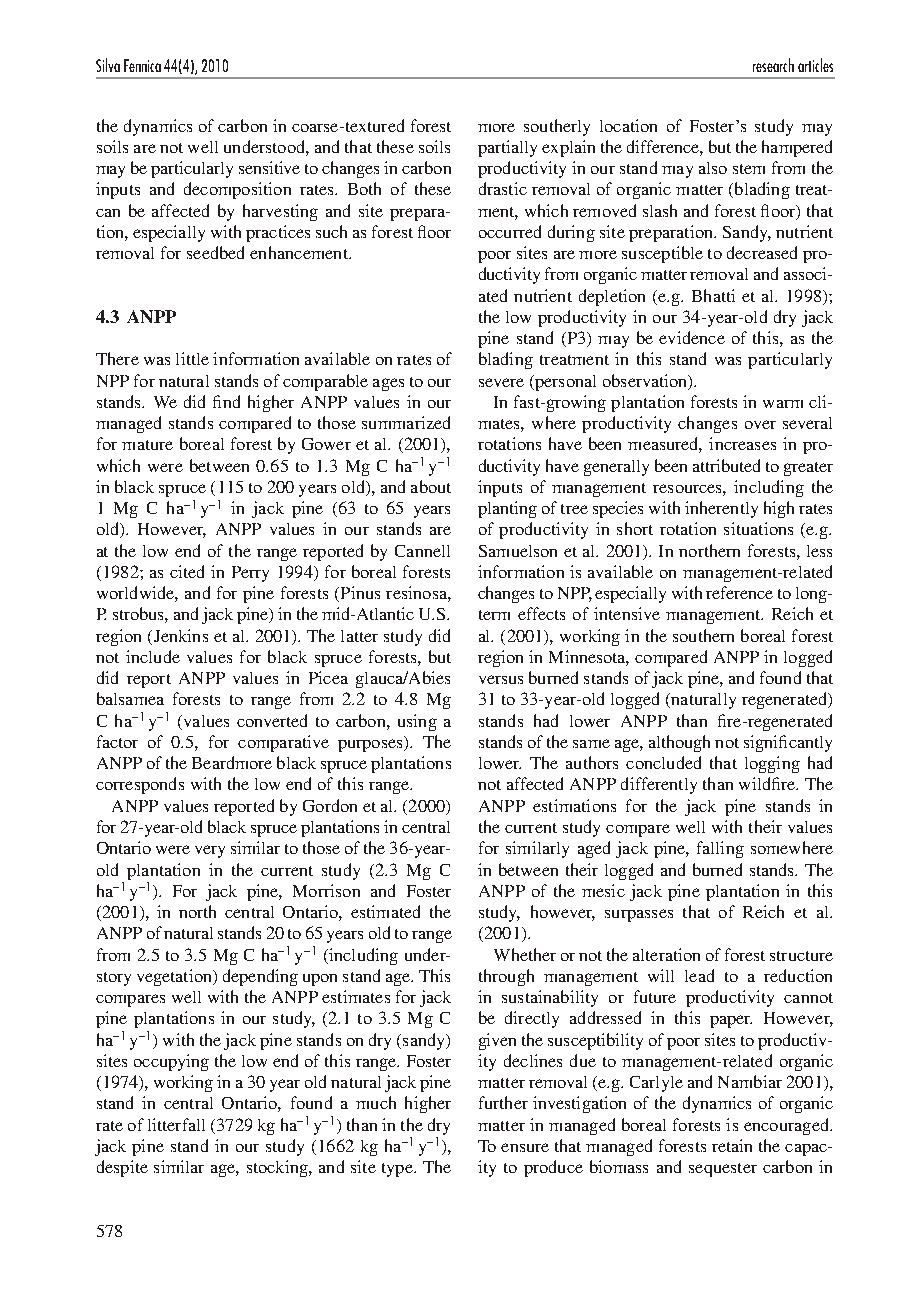 This screenshot has height=1313, width=924. I want to click on research, so click(773, 65).
